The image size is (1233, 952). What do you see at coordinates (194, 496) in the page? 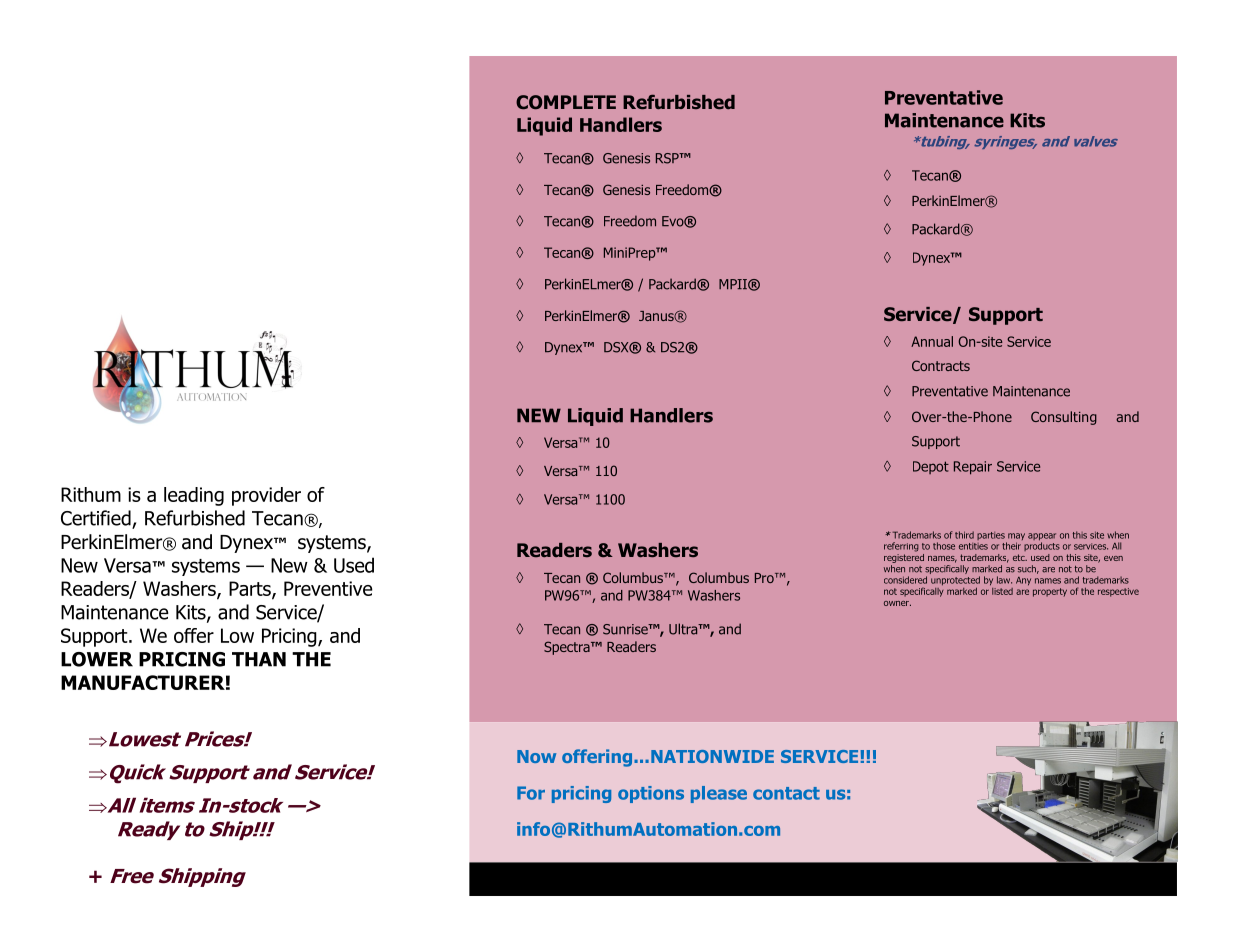
I see `leading` at bounding box center [194, 496].
